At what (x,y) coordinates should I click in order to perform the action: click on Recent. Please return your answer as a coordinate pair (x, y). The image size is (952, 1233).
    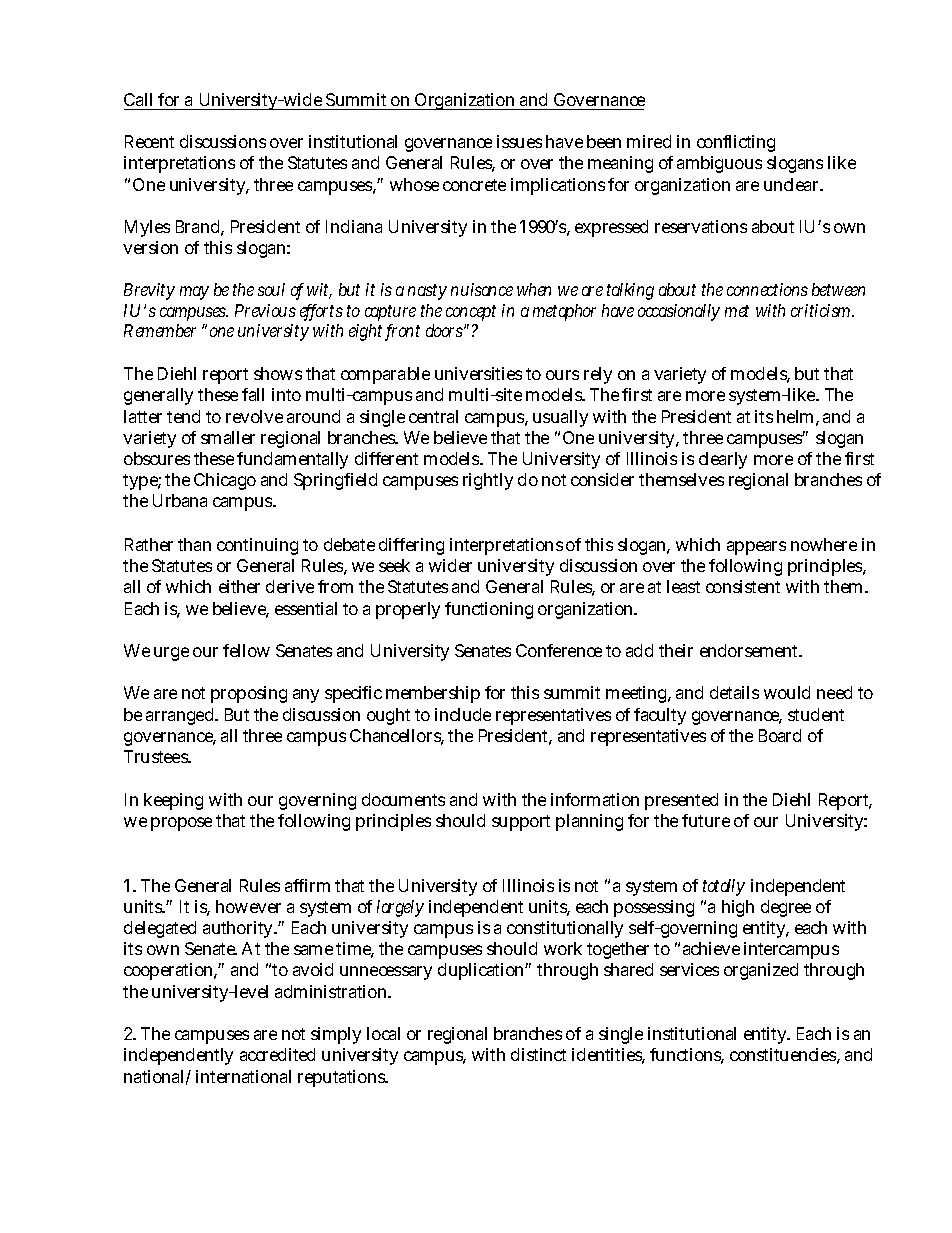
    Looking at the image, I should click on (149, 141).
